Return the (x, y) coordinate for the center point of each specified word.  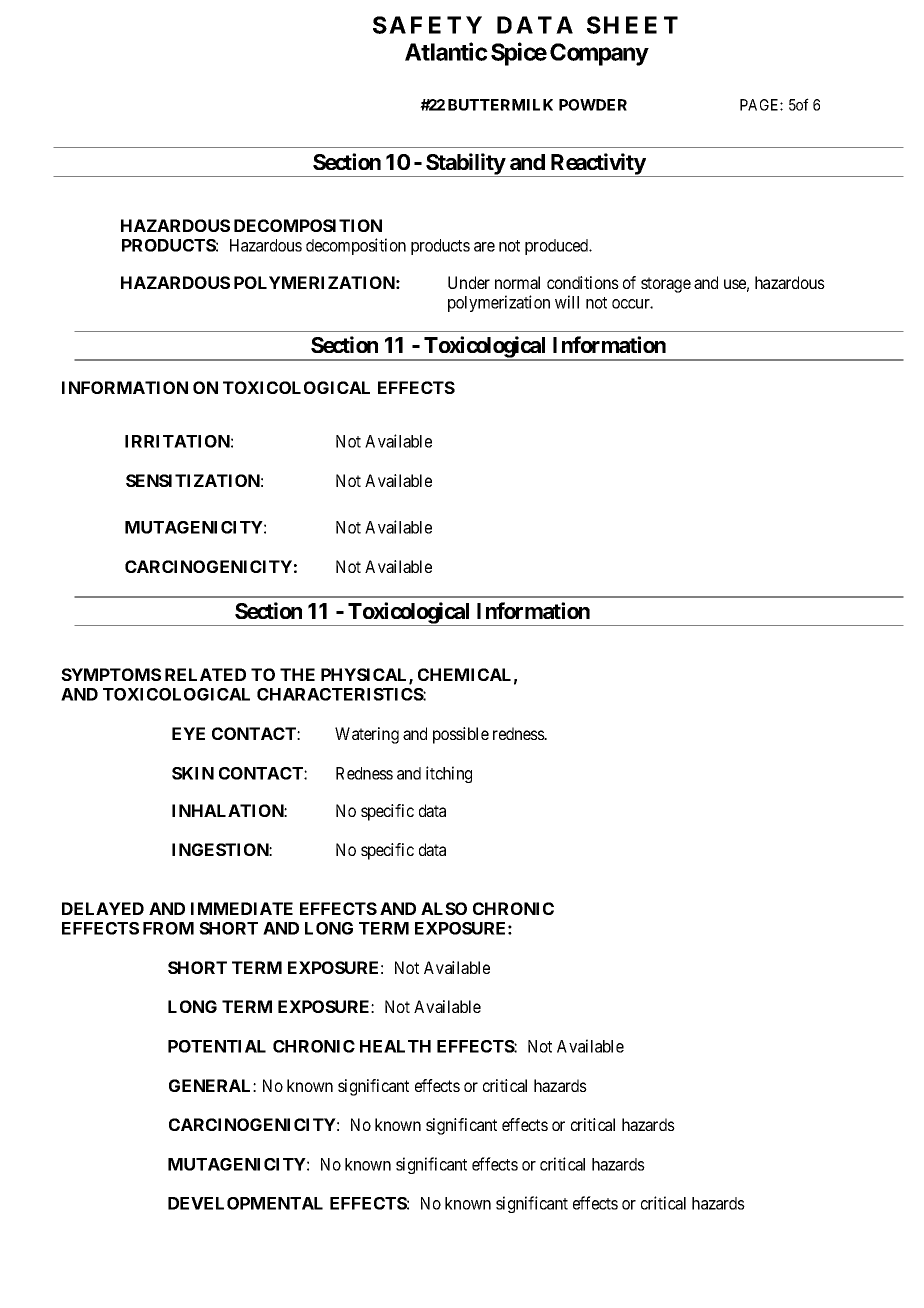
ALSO (444, 908)
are (484, 247)
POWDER (593, 105)
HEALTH (395, 1046)
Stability (465, 165)
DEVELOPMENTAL (245, 1203)
